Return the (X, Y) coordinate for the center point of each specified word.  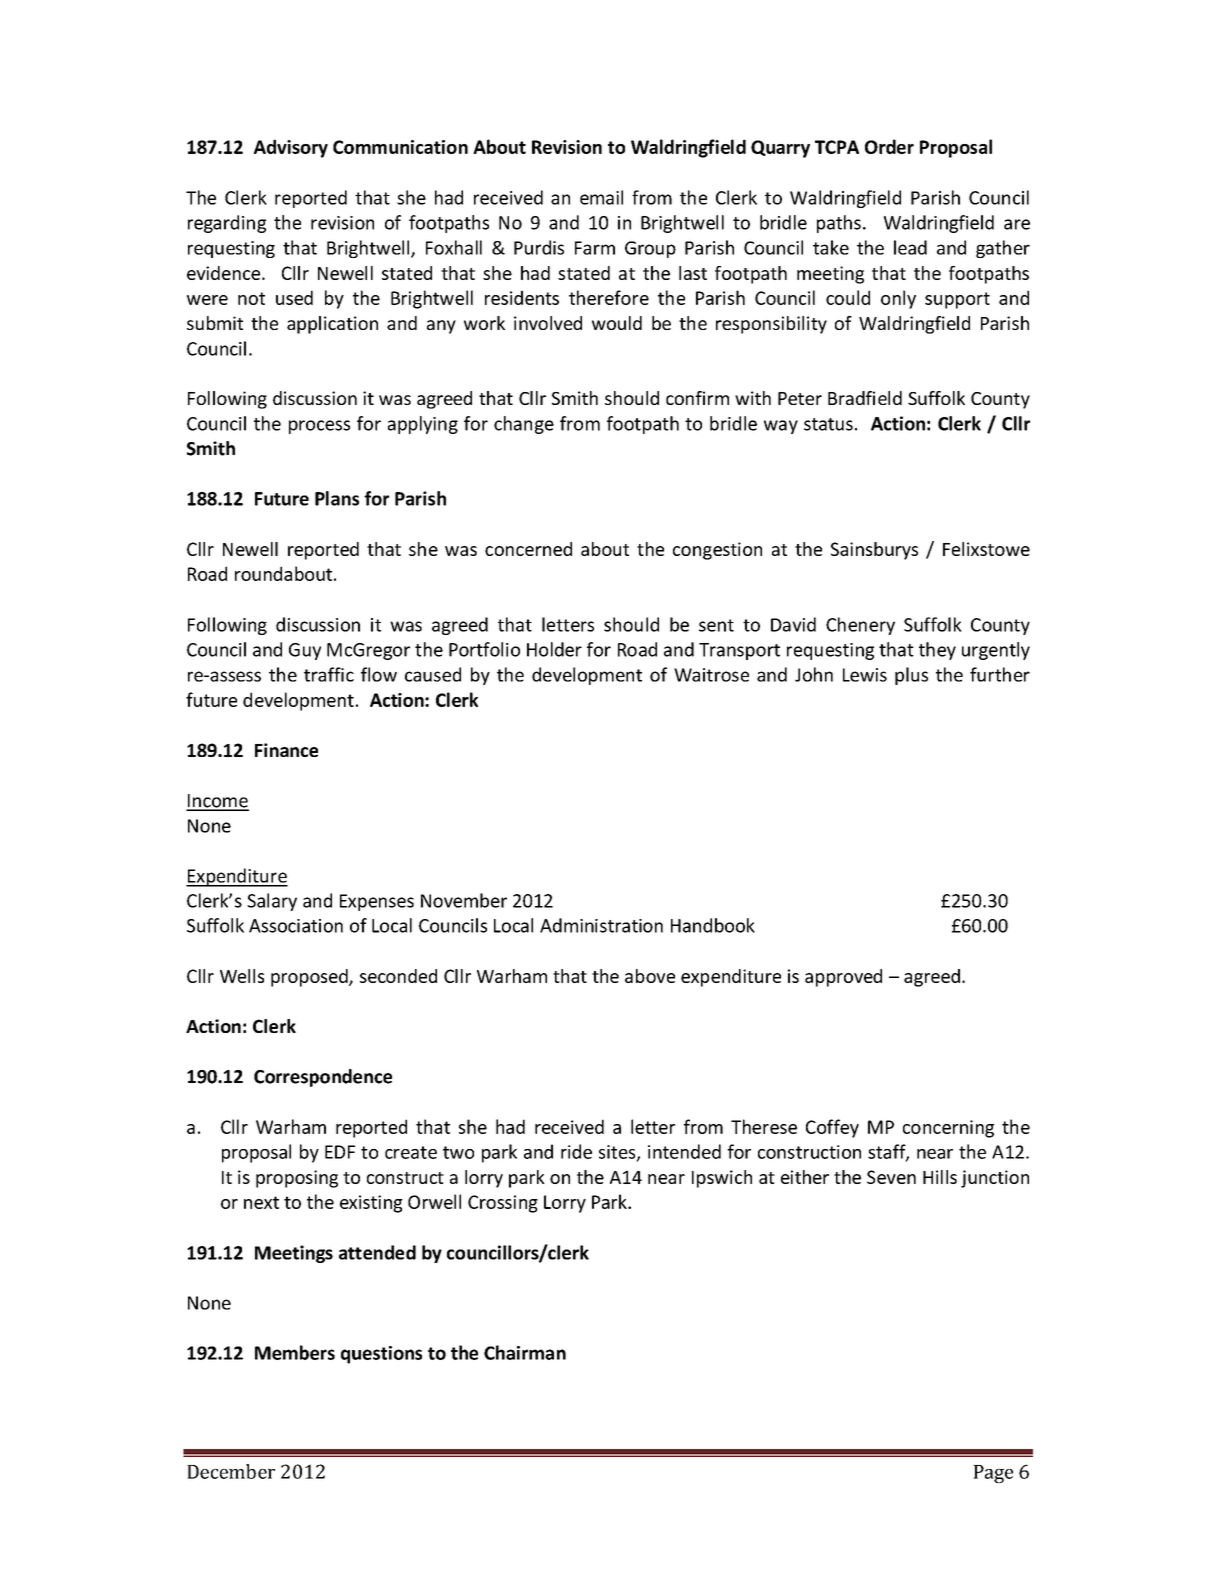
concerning (948, 1129)
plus (911, 676)
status (828, 424)
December (231, 1471)
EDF (340, 1152)
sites (618, 1153)
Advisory (291, 148)
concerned (528, 549)
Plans (337, 498)
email (601, 197)
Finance (286, 750)
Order (889, 146)
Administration (601, 925)
